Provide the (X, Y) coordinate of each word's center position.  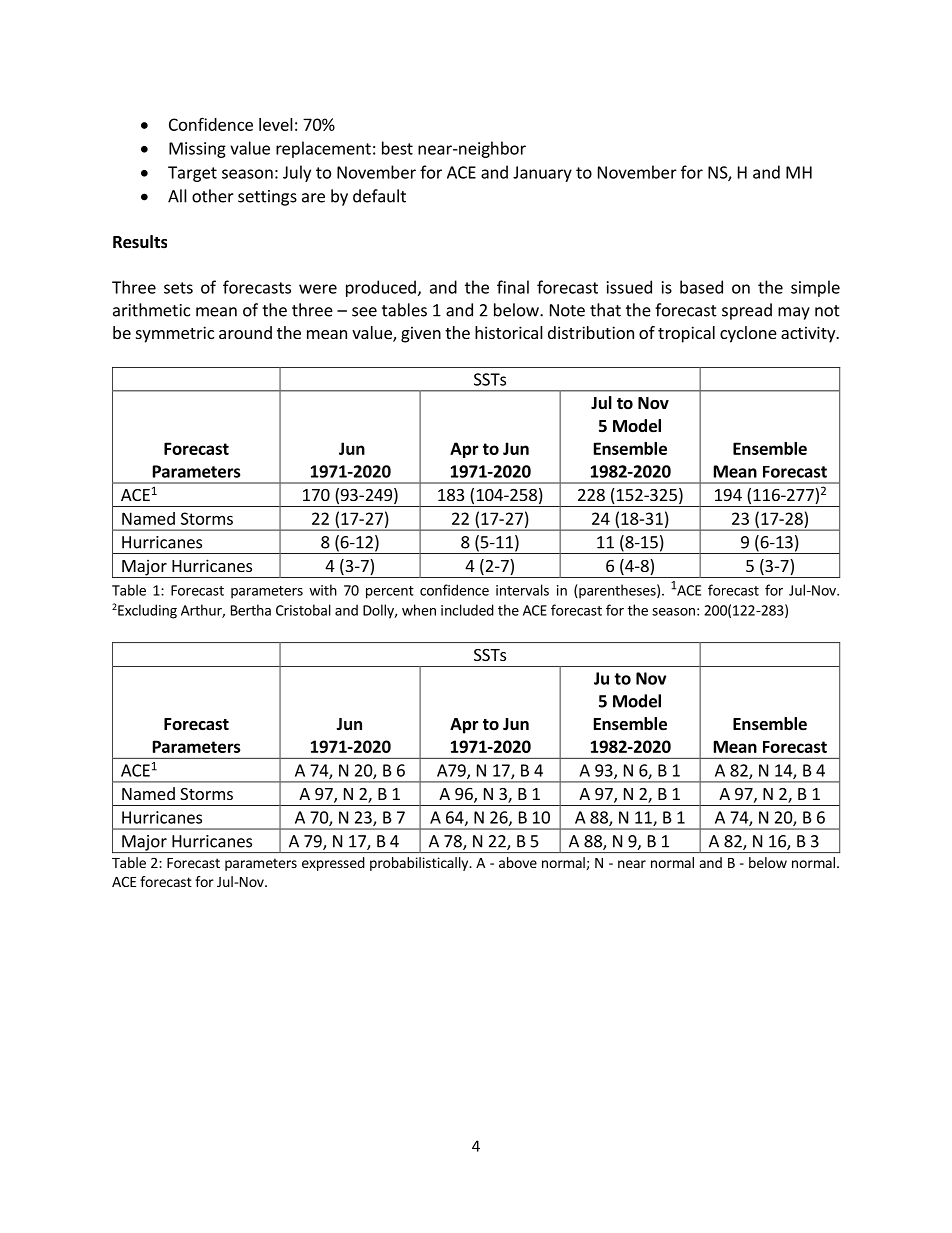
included (467, 610)
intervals (522, 590)
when (419, 610)
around (245, 332)
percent (390, 592)
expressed (333, 864)
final (513, 287)
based (701, 287)
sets (178, 288)
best (397, 148)
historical (509, 332)
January (542, 174)
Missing (197, 150)
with (323, 590)
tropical (686, 334)
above (518, 862)
